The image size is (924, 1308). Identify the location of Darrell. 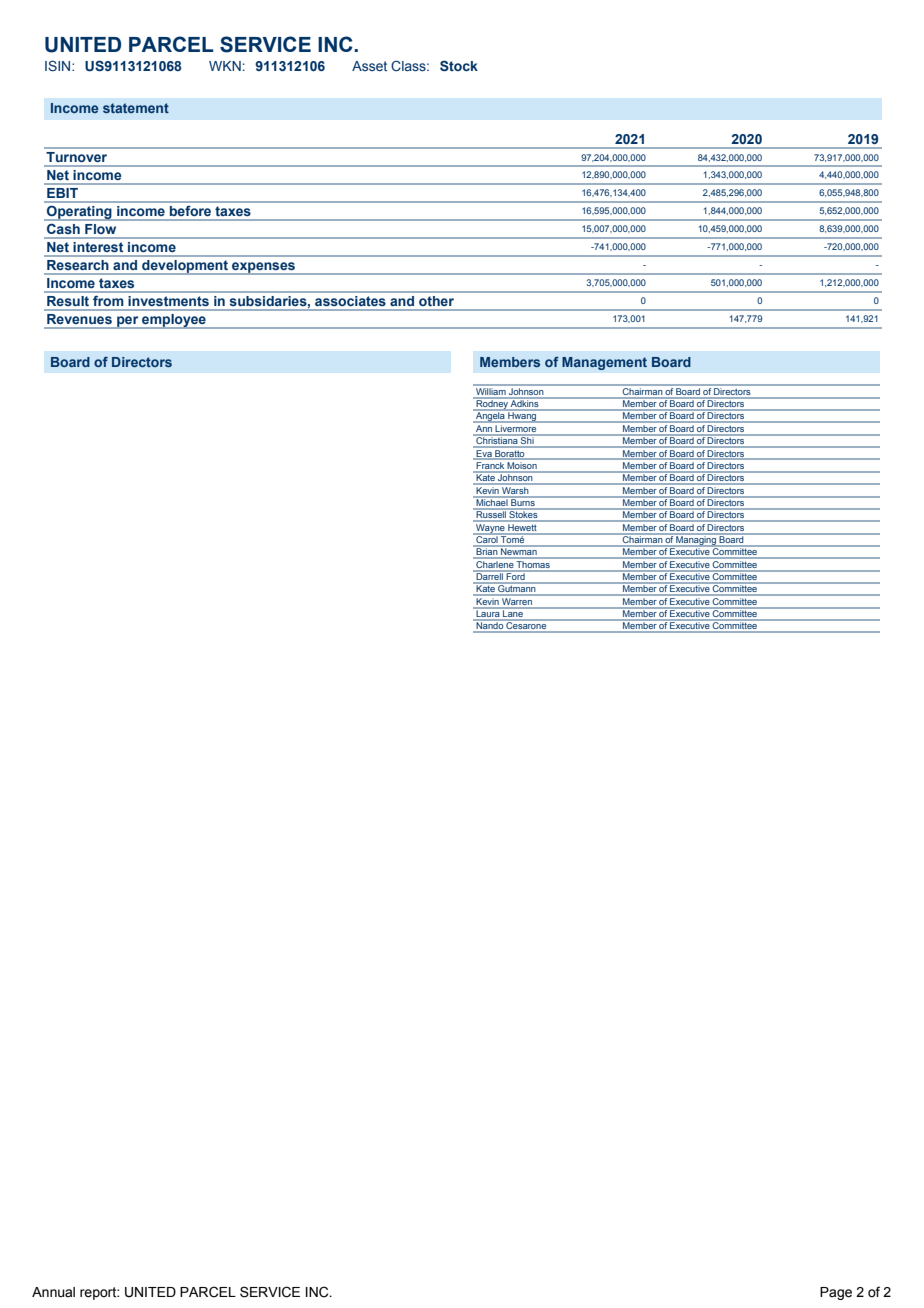
(490, 576).
